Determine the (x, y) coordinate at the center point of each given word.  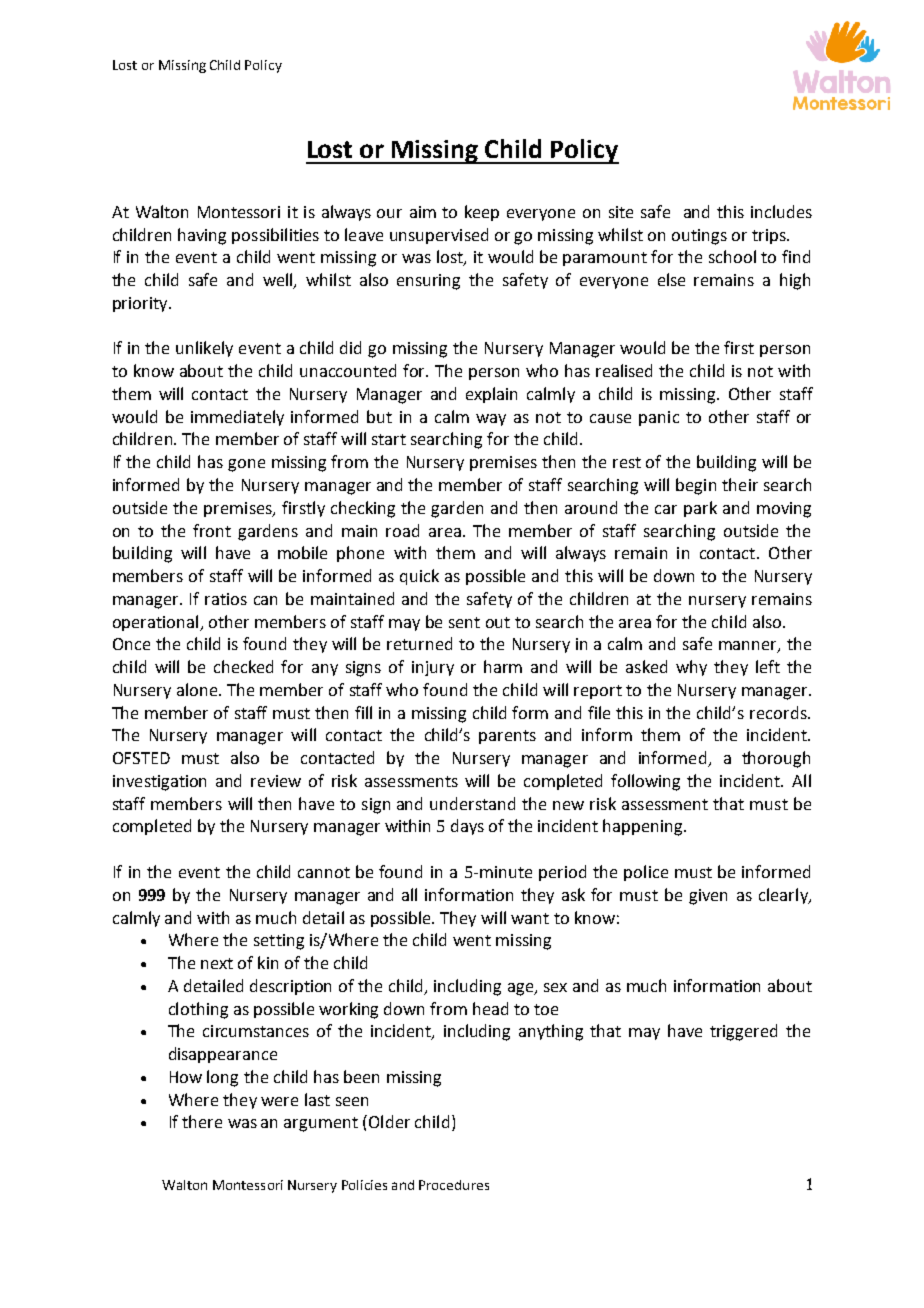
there (202, 1121)
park (700, 509)
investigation (159, 783)
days (467, 827)
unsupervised (439, 236)
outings (699, 237)
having (202, 236)
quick (419, 577)
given (708, 897)
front (212, 530)
